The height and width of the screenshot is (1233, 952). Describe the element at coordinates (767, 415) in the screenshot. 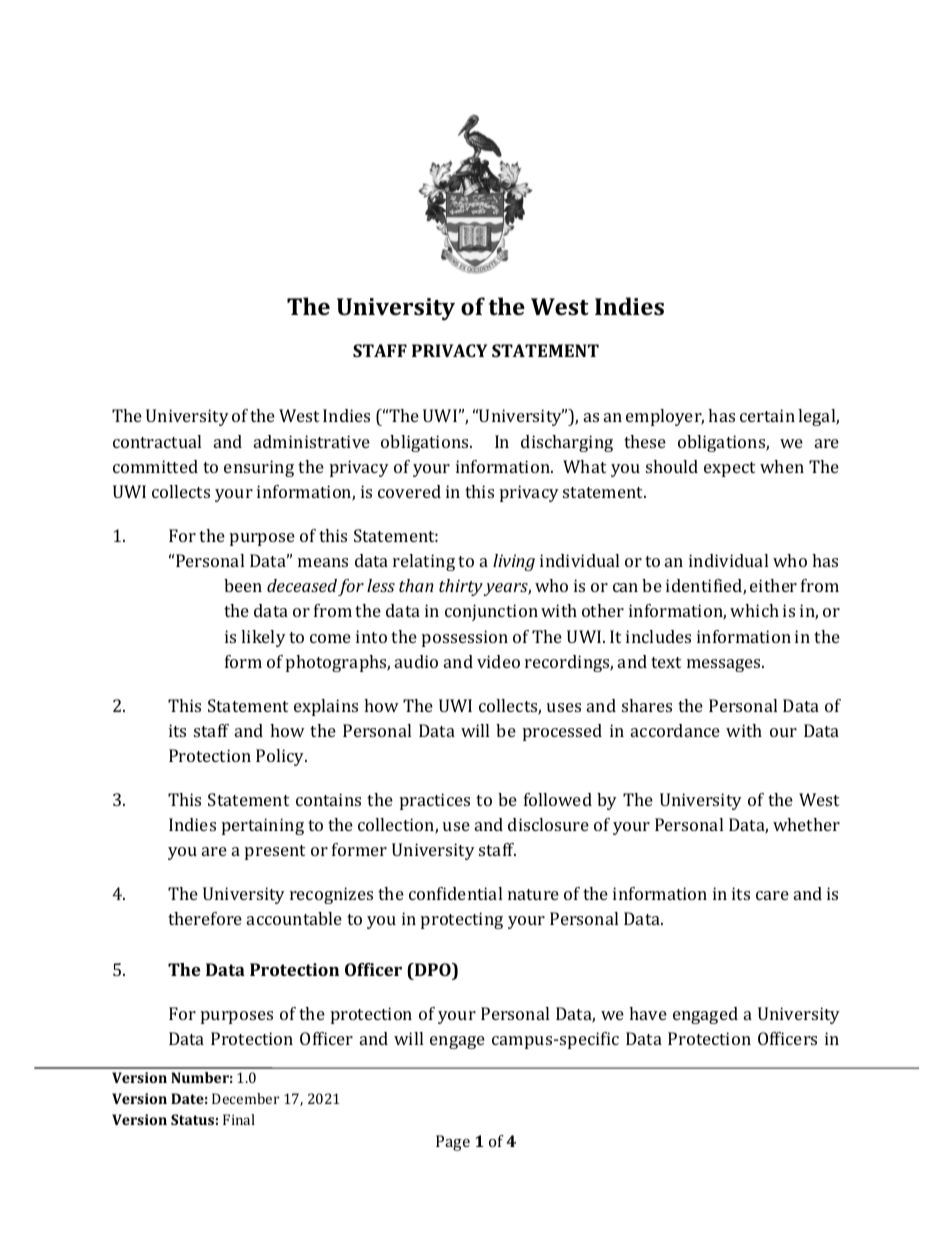

I see `certain` at that location.
